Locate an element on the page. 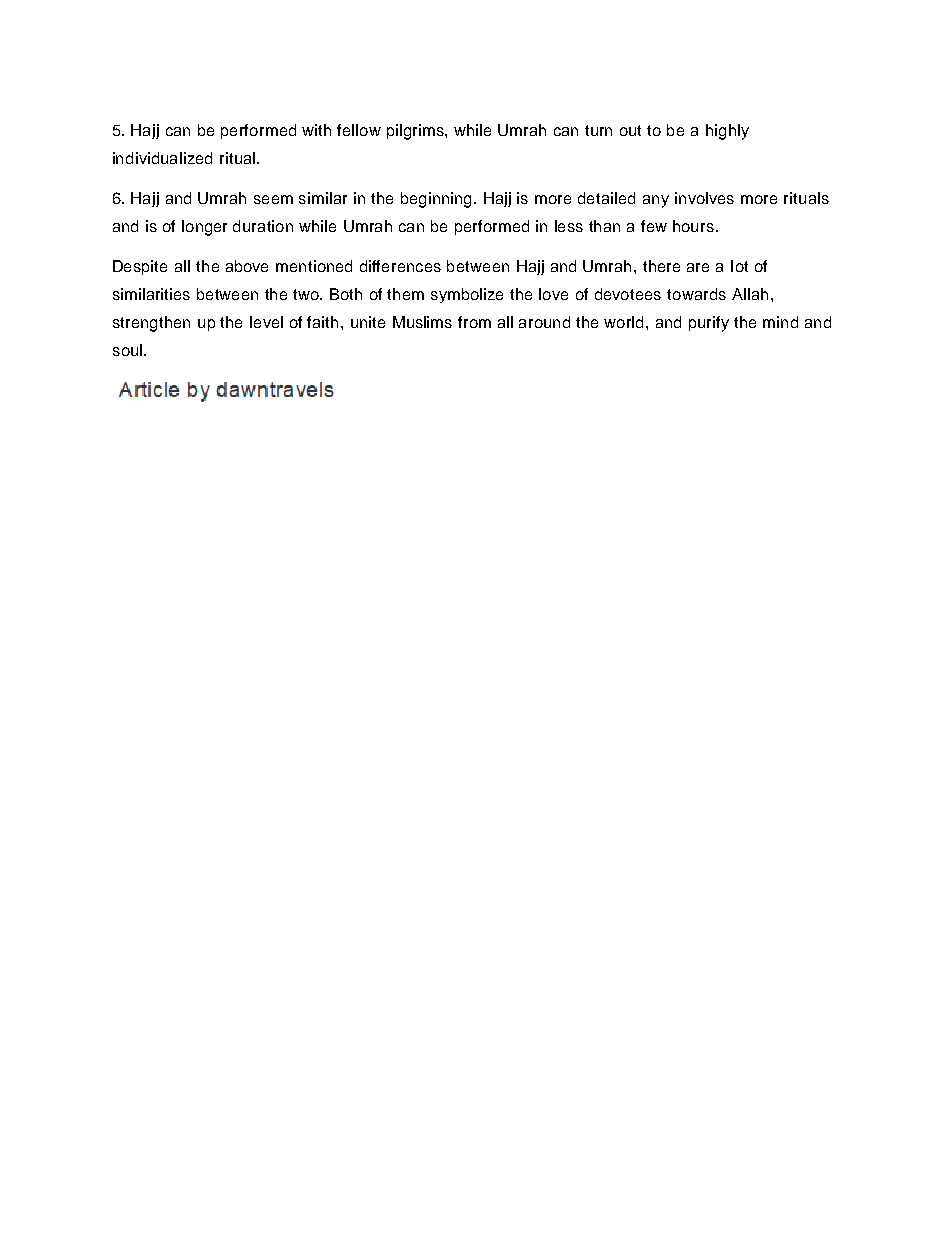 This image has height=1233, width=952. involves is located at coordinates (704, 198).
